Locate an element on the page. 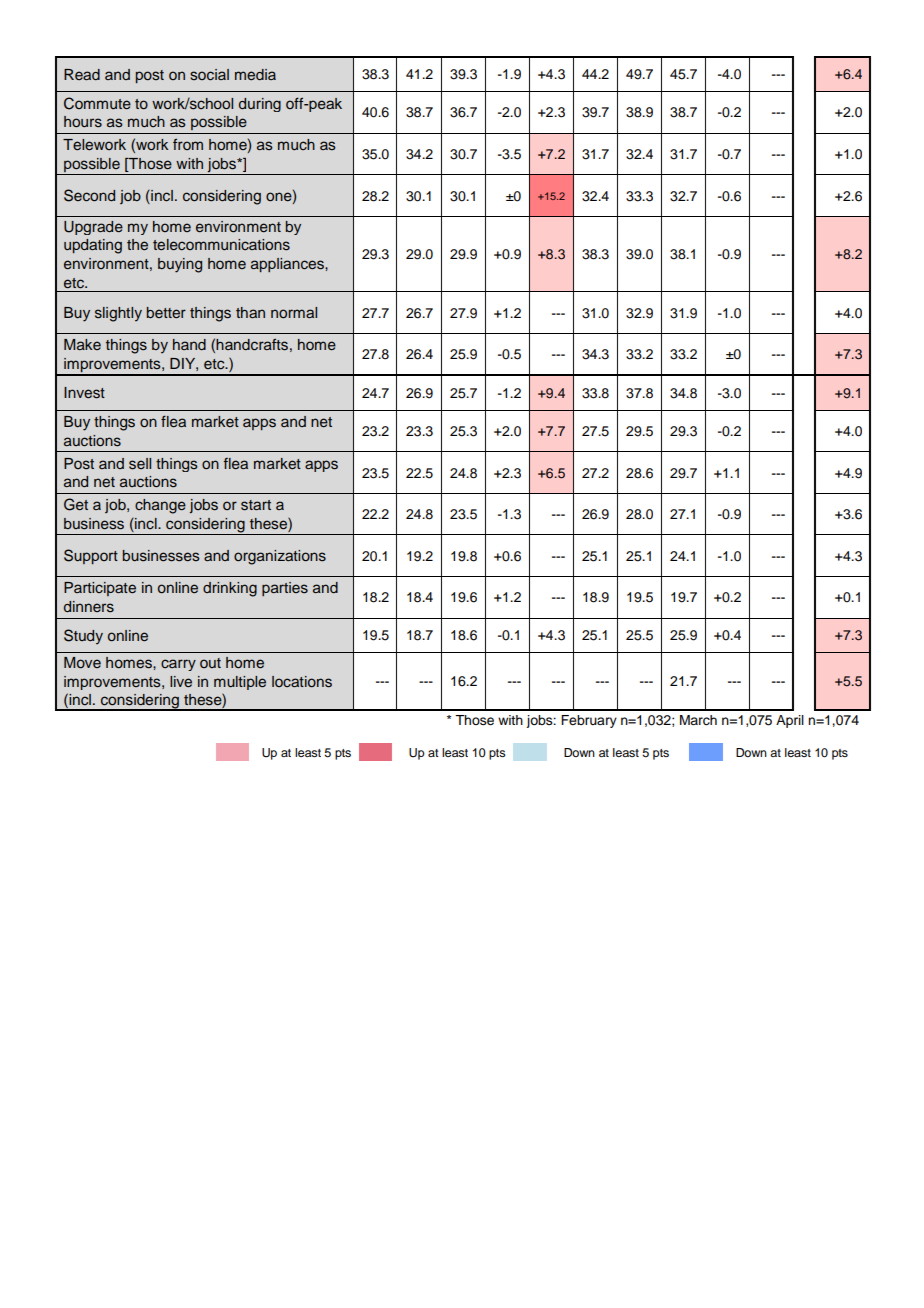 This page has width=924, height=1308. buying is located at coordinates (180, 265).
